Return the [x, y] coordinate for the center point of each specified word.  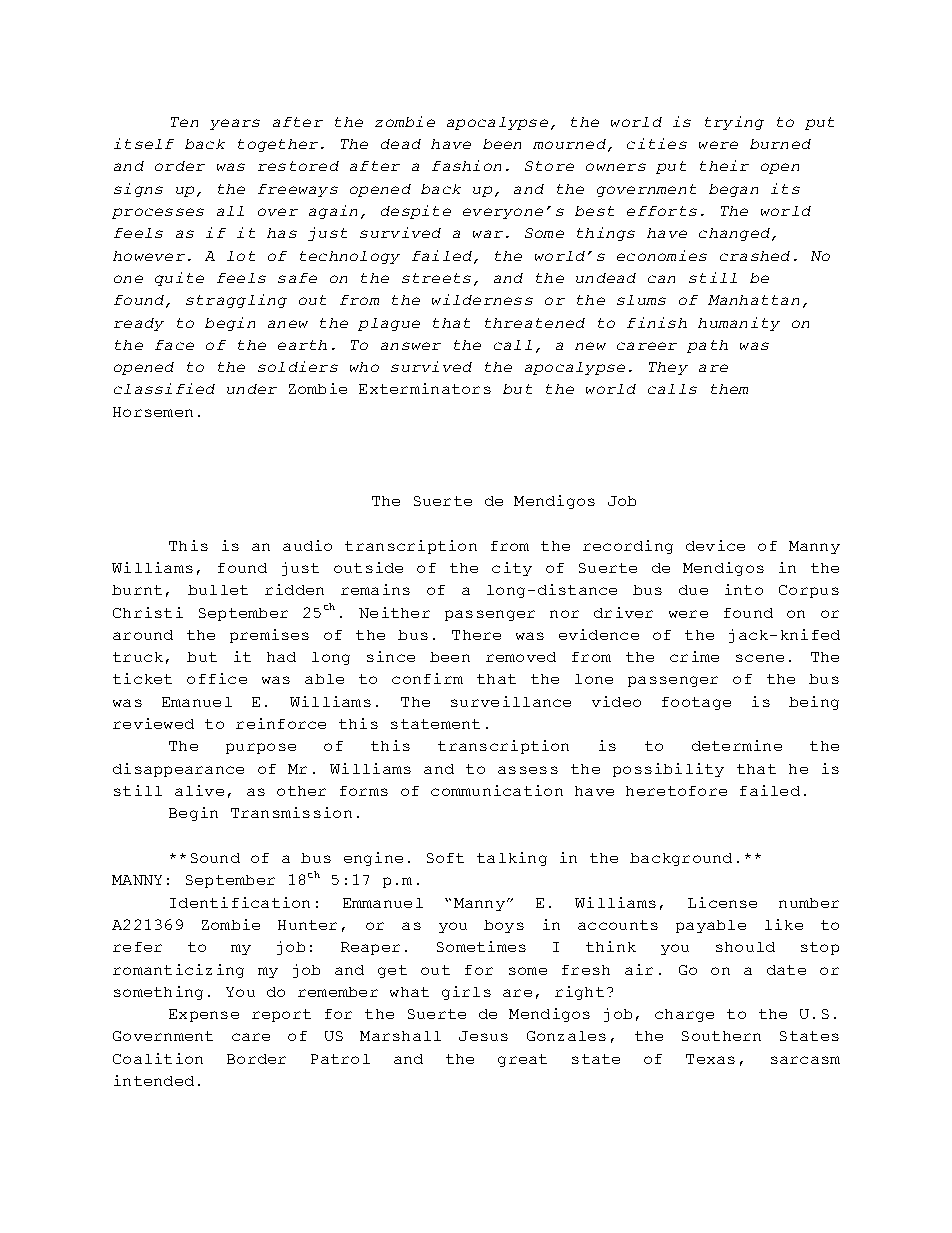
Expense [204, 1015]
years [235, 124]
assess [528, 770]
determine [737, 745]
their [724, 165]
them [729, 389]
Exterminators [425, 388]
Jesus [483, 1036]
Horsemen [153, 412]
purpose [261, 748]
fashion [466, 165]
